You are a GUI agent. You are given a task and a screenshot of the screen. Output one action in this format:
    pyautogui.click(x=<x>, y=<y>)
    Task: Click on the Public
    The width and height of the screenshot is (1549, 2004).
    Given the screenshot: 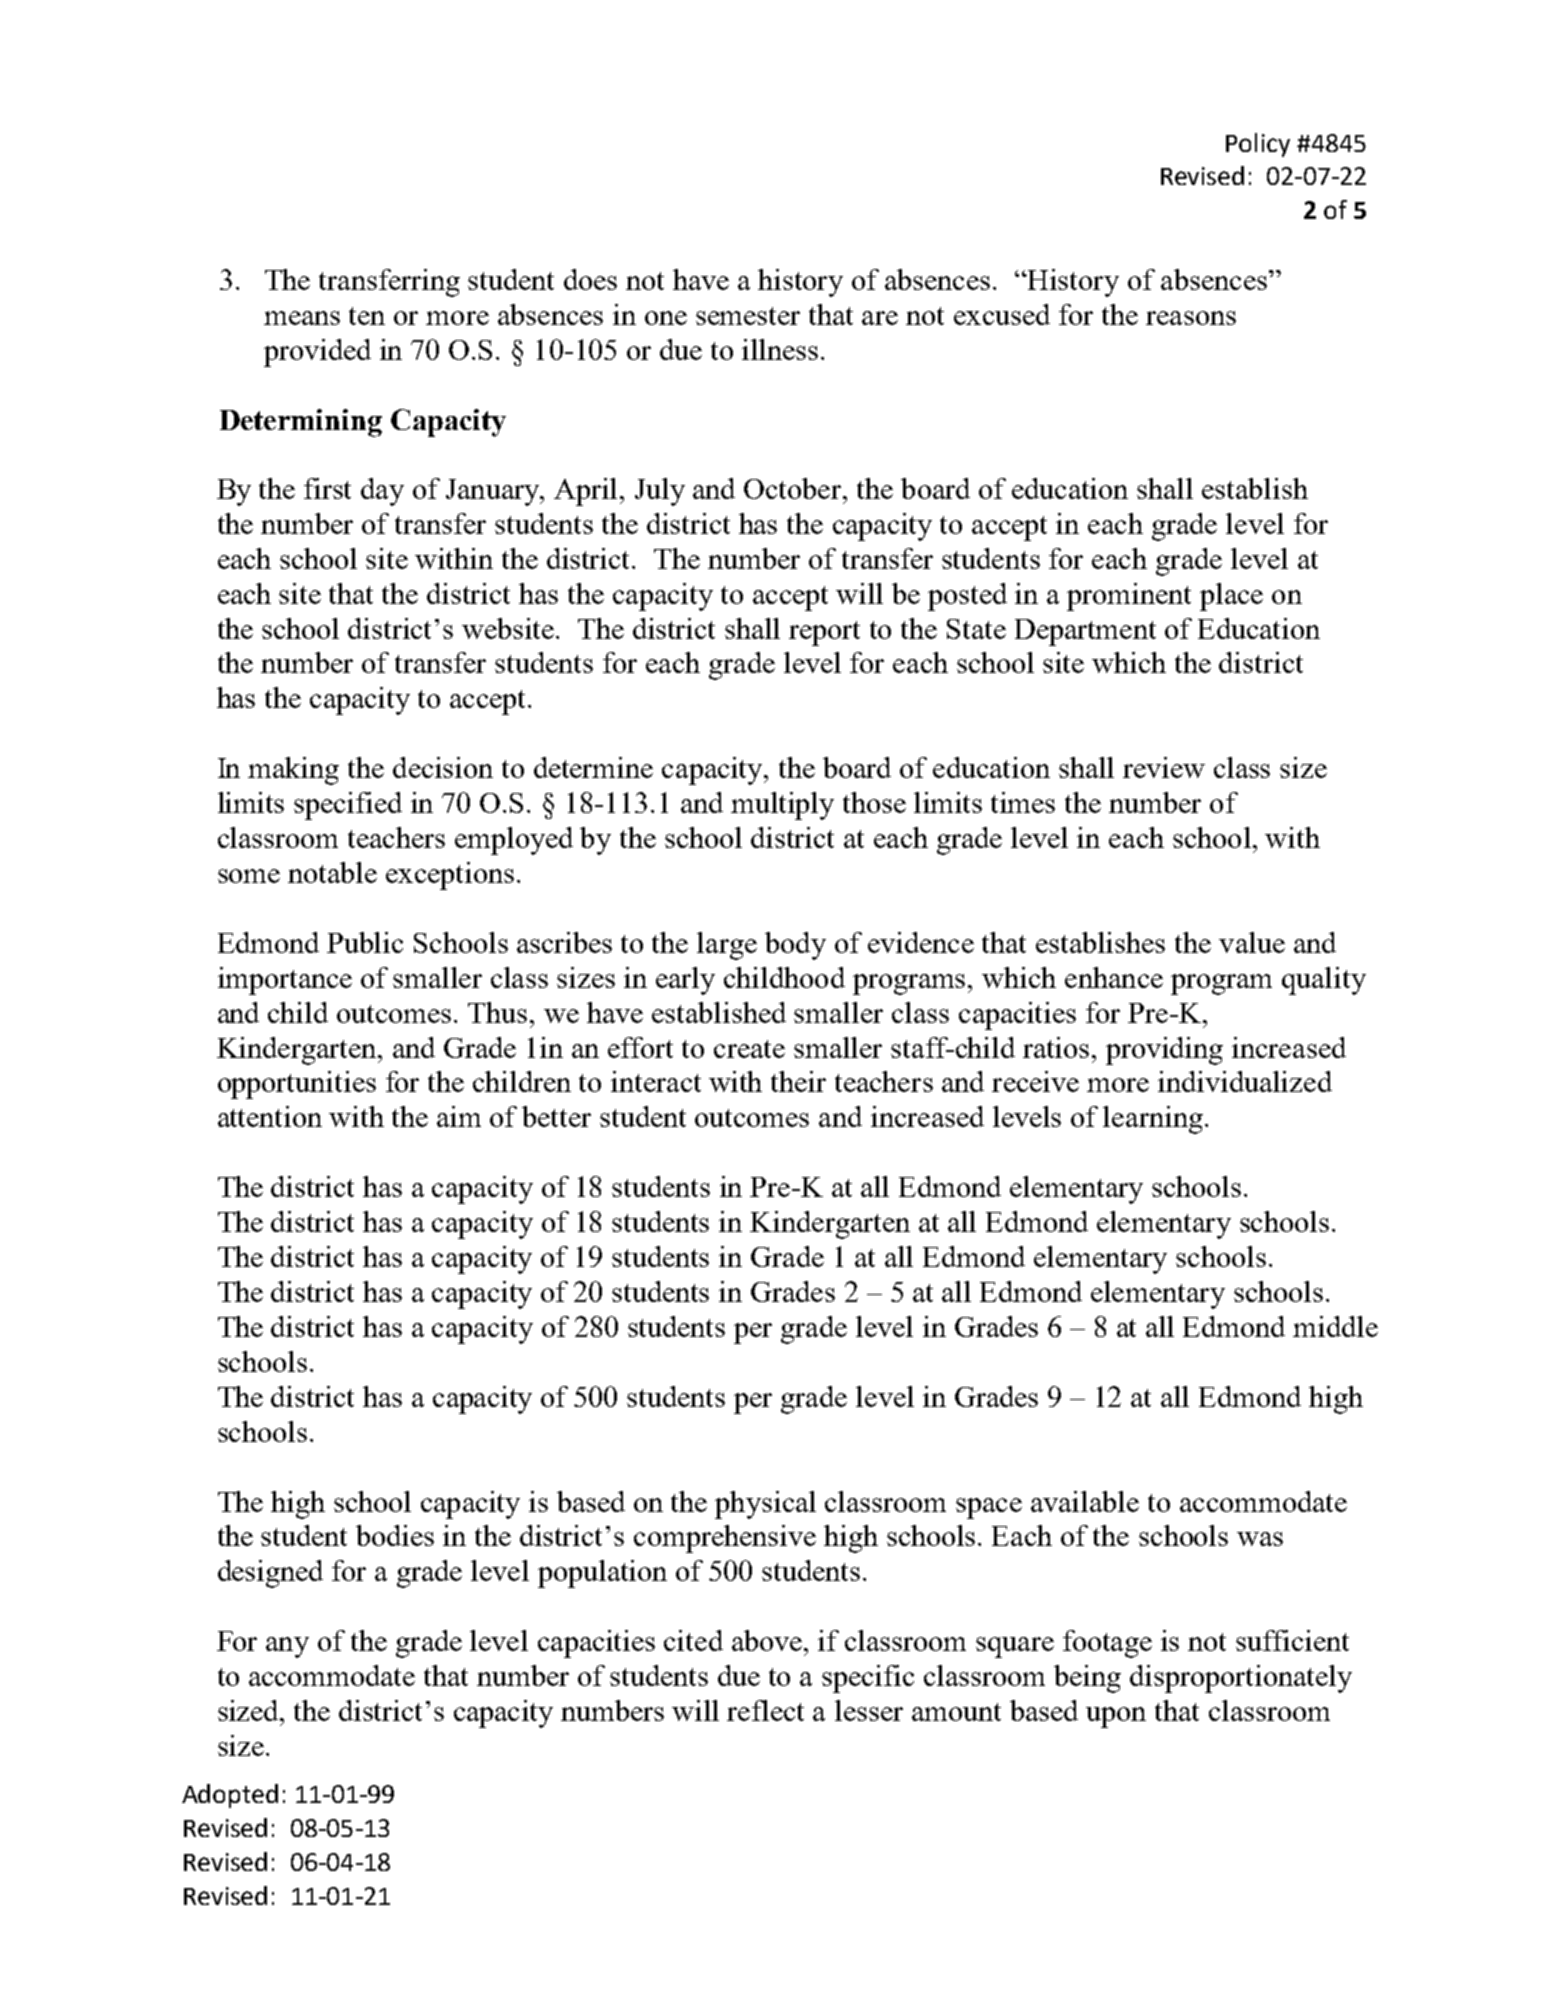 What is the action you would take?
    pyautogui.click(x=365, y=942)
